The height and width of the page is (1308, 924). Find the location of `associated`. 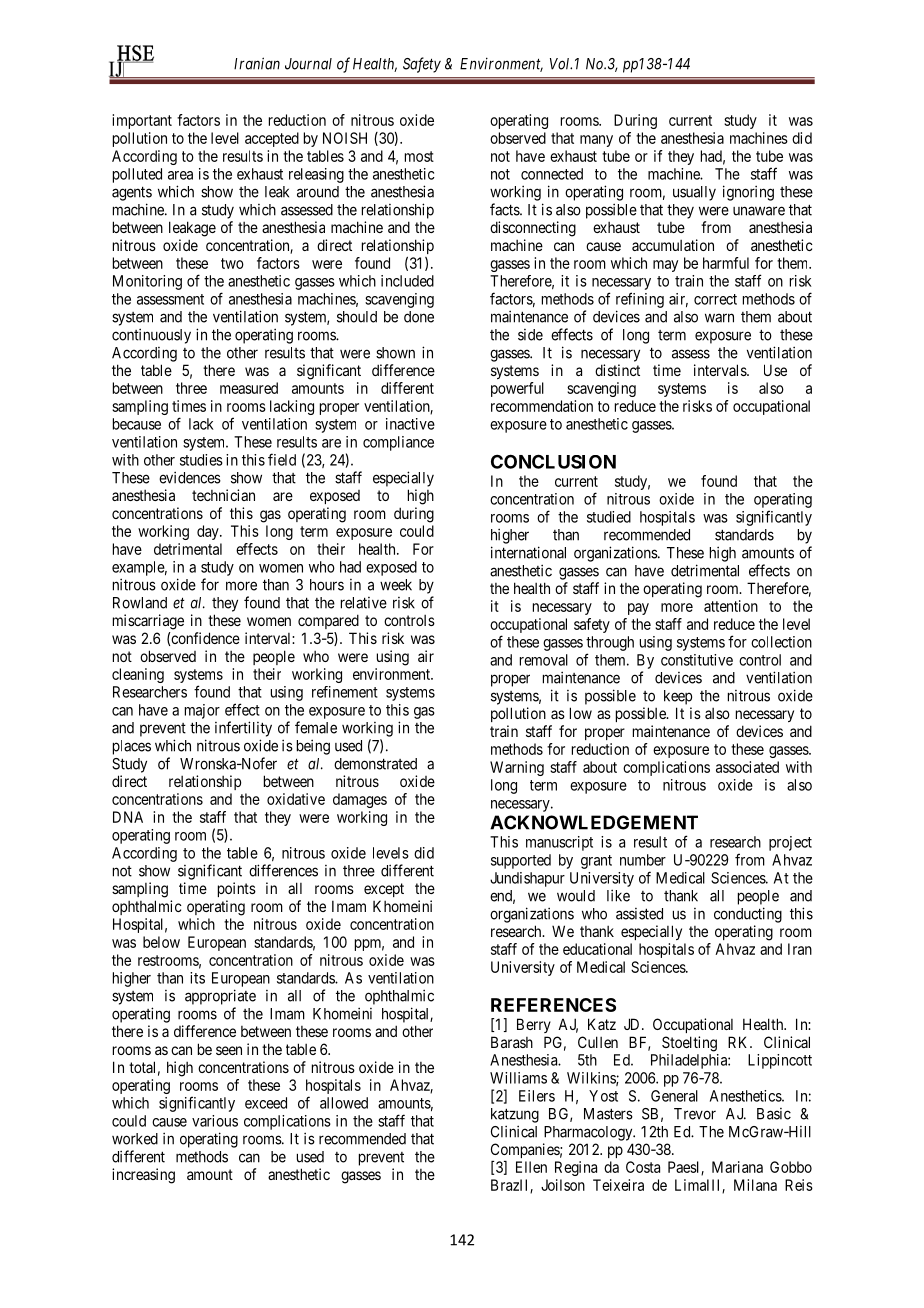

associated is located at coordinates (747, 767).
